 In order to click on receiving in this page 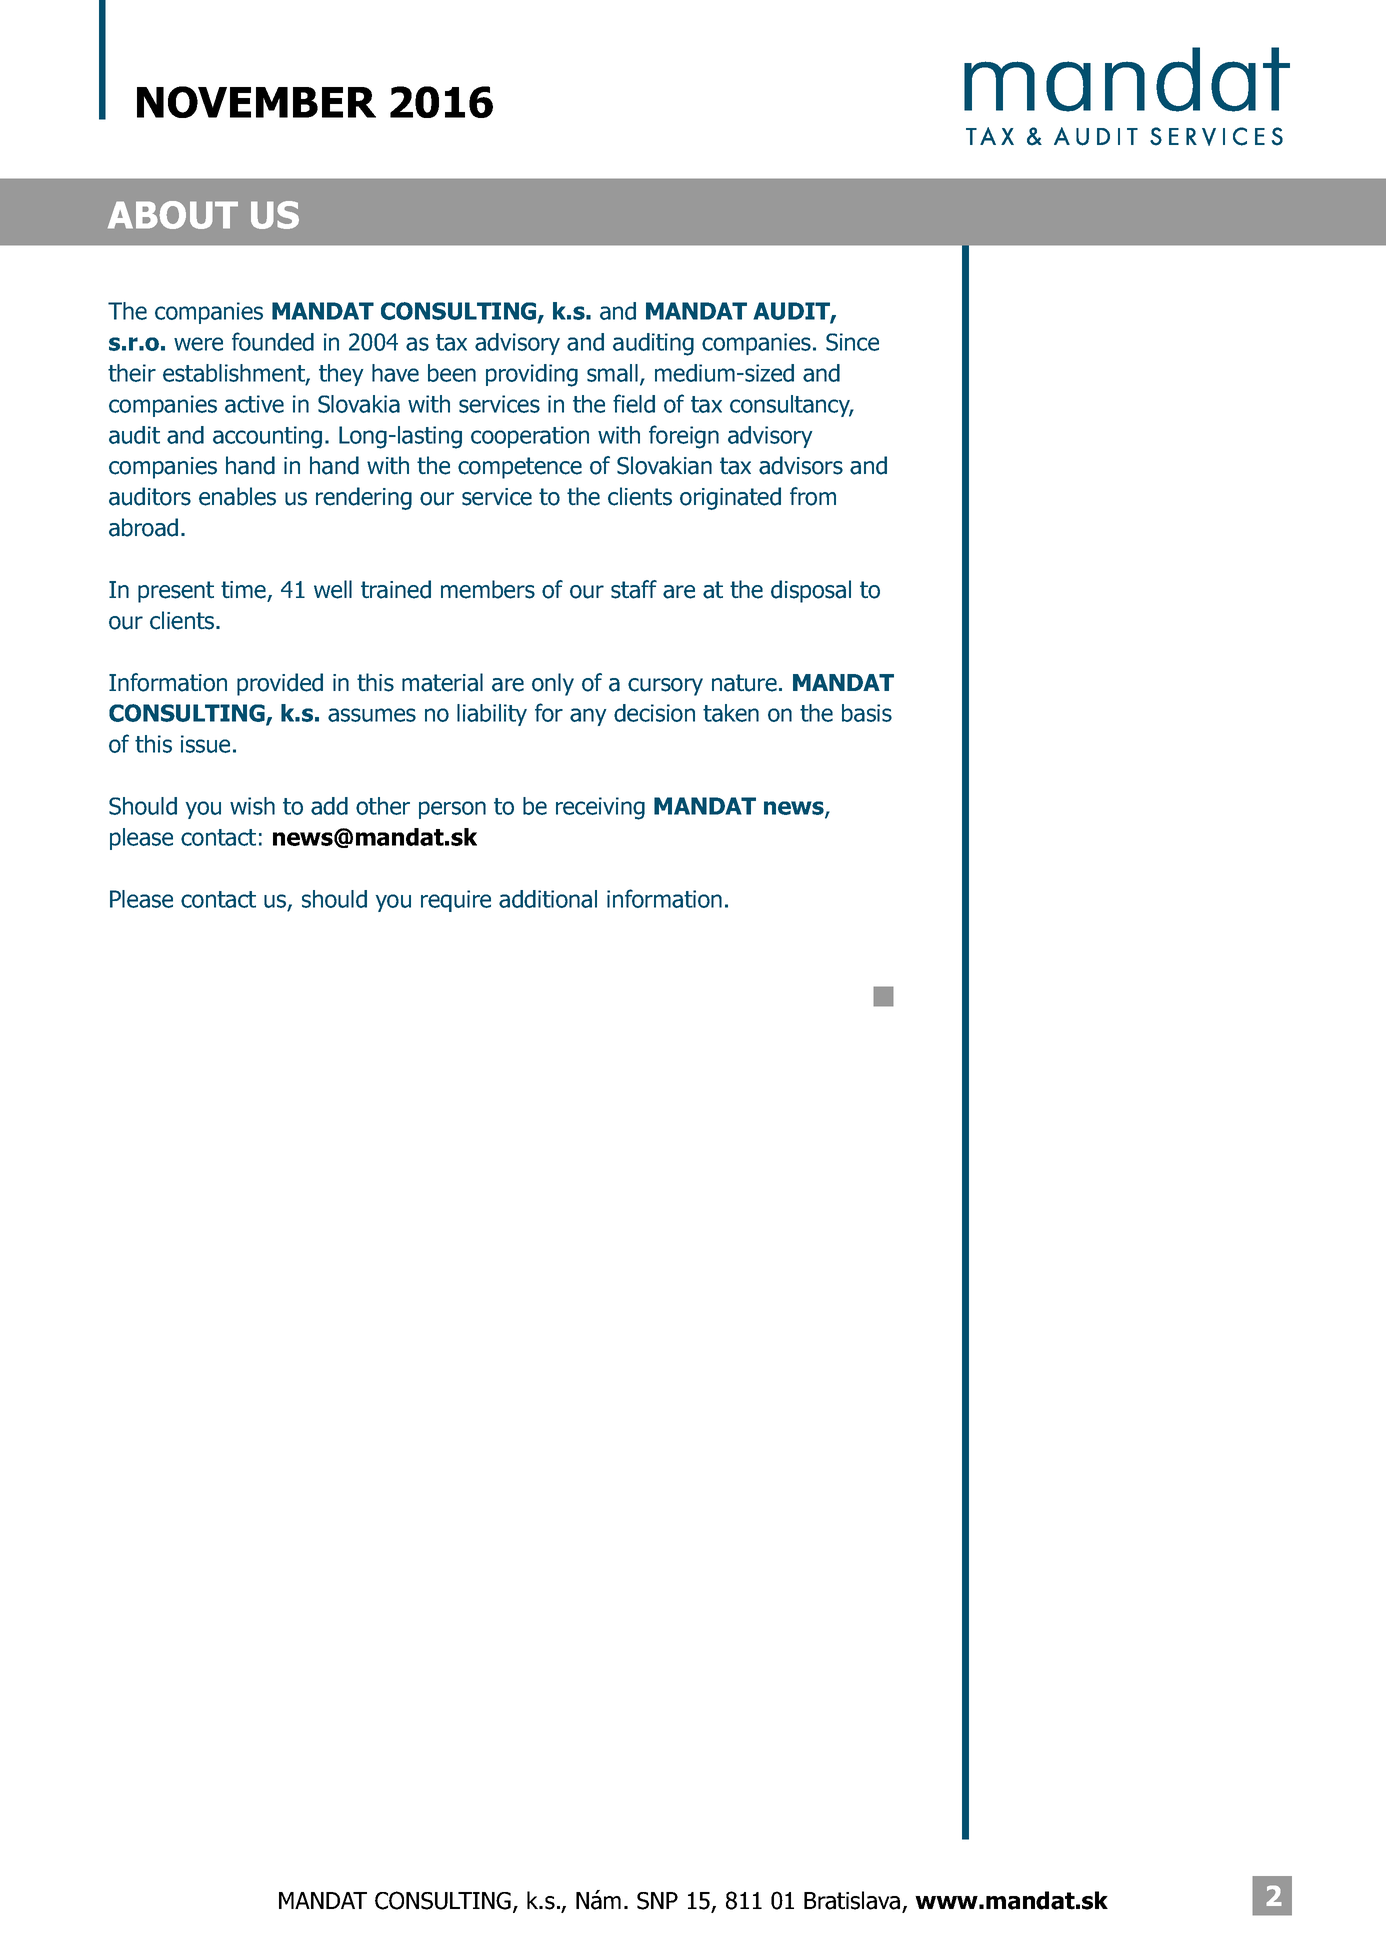, I will do `click(600, 808)`.
